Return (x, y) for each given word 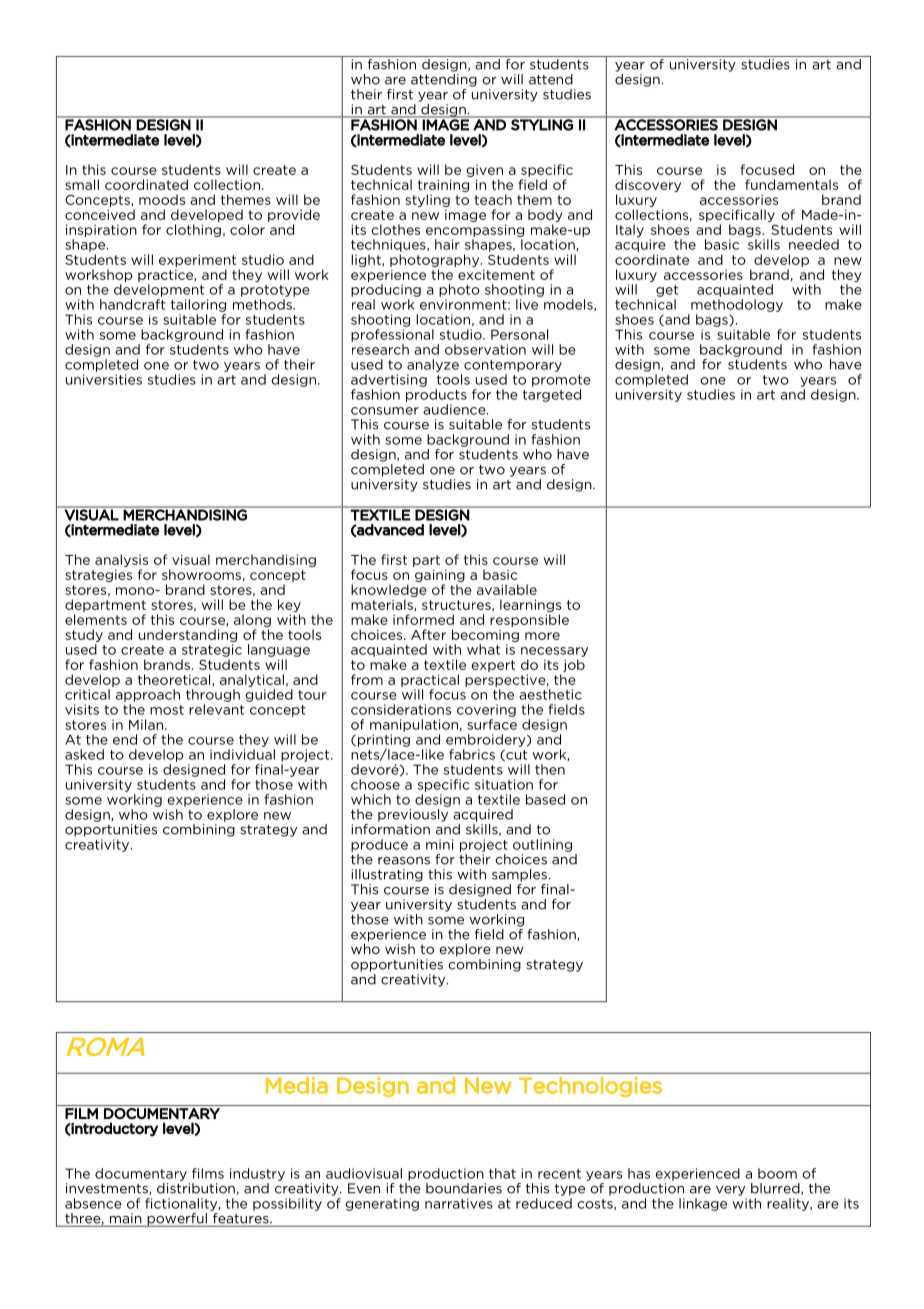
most (167, 710)
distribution (196, 1188)
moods (162, 199)
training (443, 185)
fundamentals (791, 184)
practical (430, 680)
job (574, 665)
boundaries (464, 1188)
